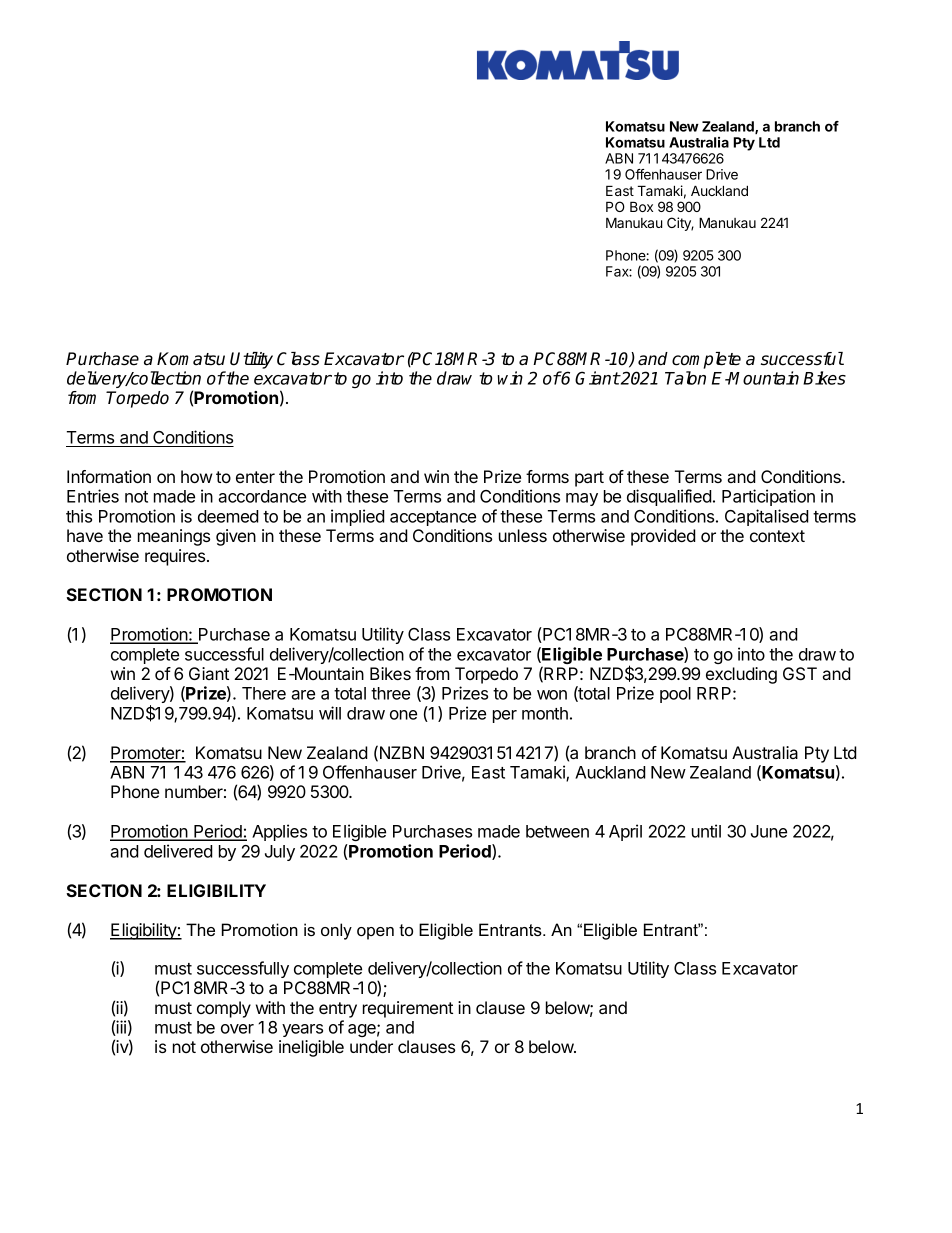 The height and width of the screenshot is (1233, 952). I want to click on how, so click(197, 476).
